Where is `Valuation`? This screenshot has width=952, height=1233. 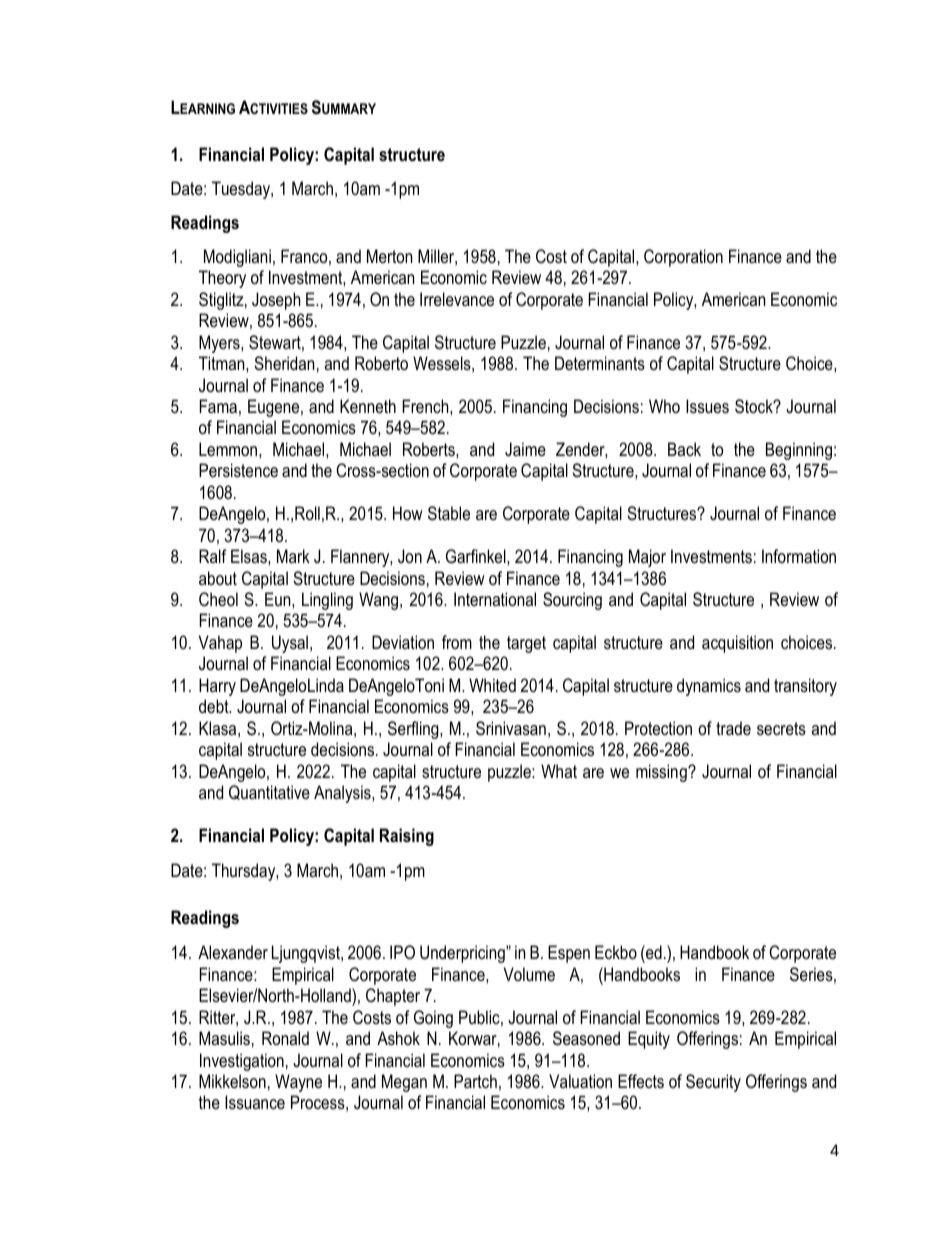
Valuation is located at coordinates (580, 1081).
